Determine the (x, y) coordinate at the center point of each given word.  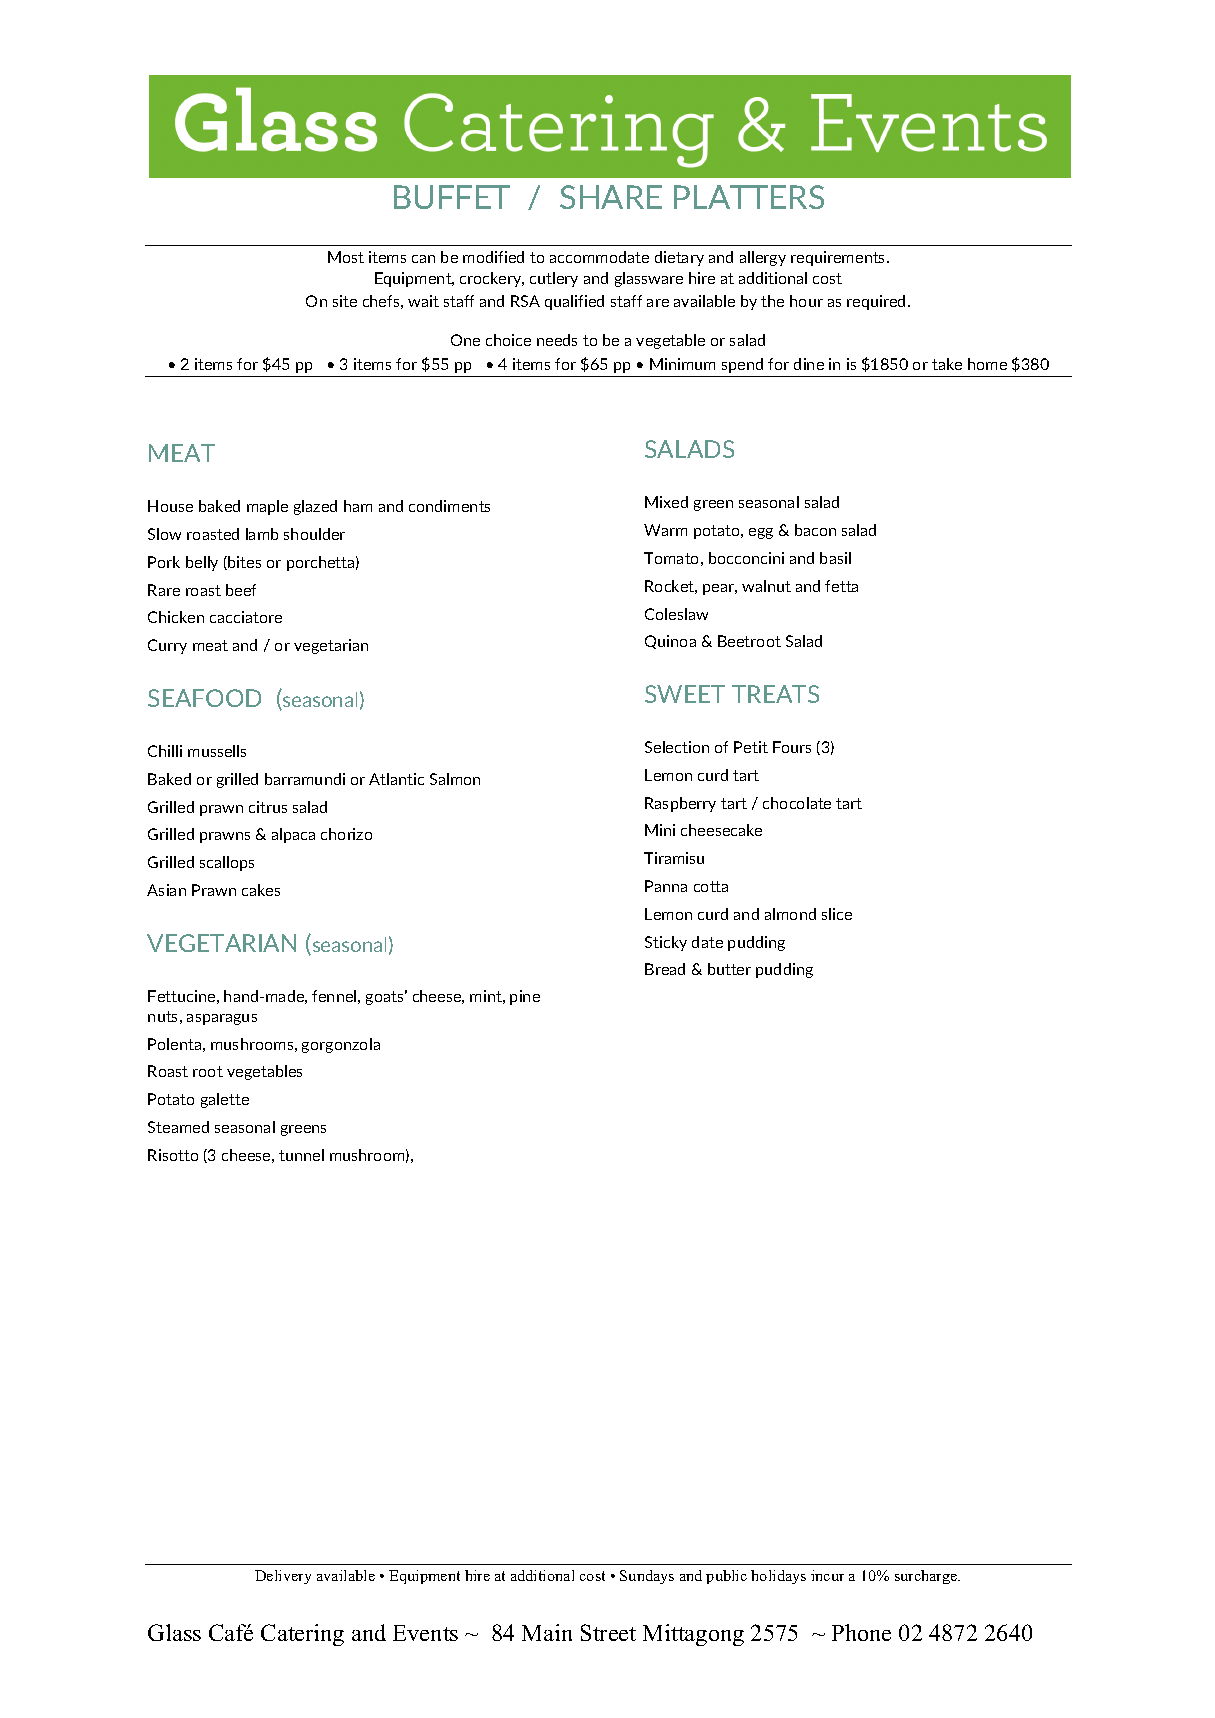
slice (837, 914)
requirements (839, 258)
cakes (261, 890)
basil (835, 558)
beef (241, 590)
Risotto (173, 1155)
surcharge (927, 1577)
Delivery (283, 1577)
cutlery (554, 279)
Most (346, 257)
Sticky (666, 943)
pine (525, 997)
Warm (665, 530)
